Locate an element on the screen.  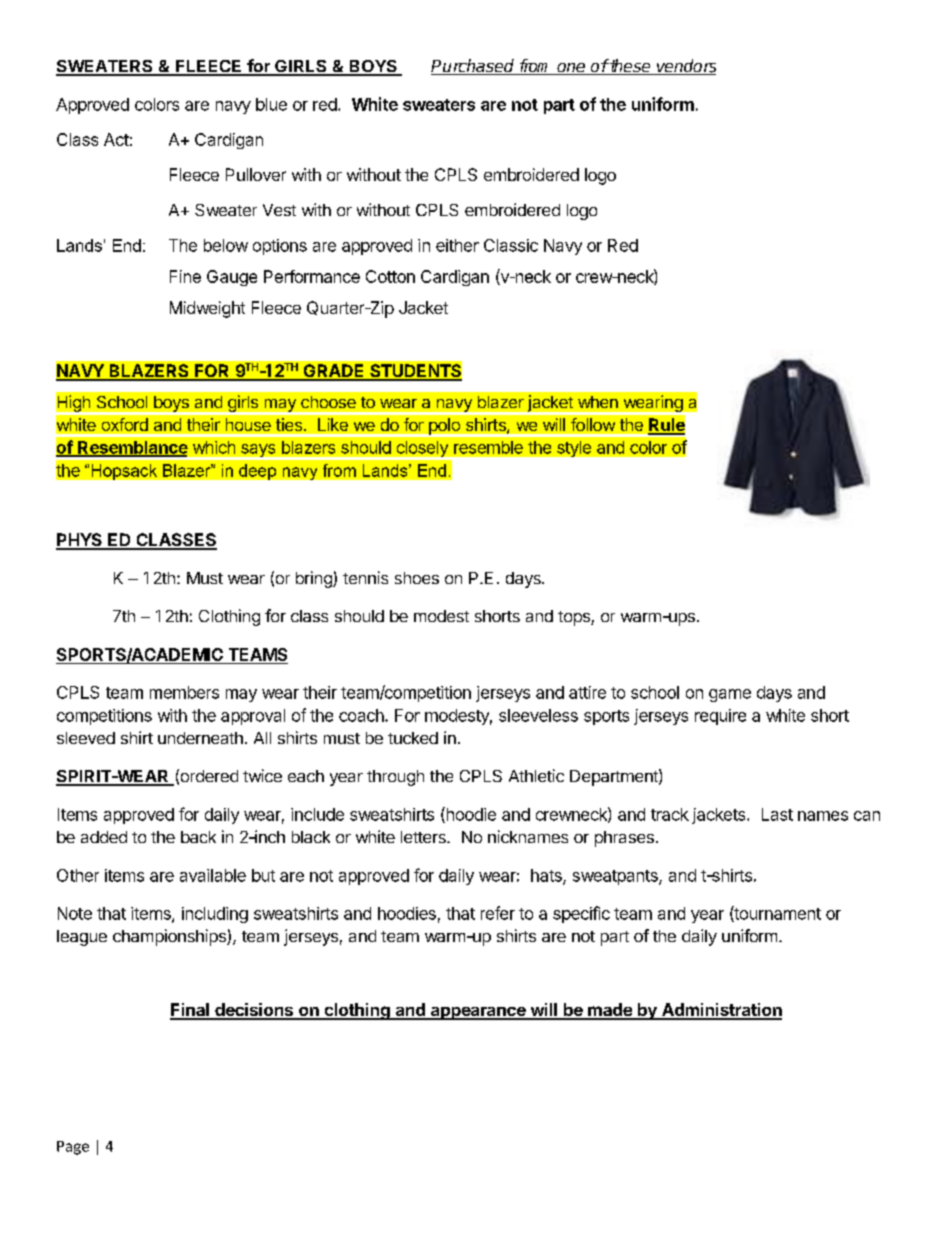
members is located at coordinates (184, 692).
